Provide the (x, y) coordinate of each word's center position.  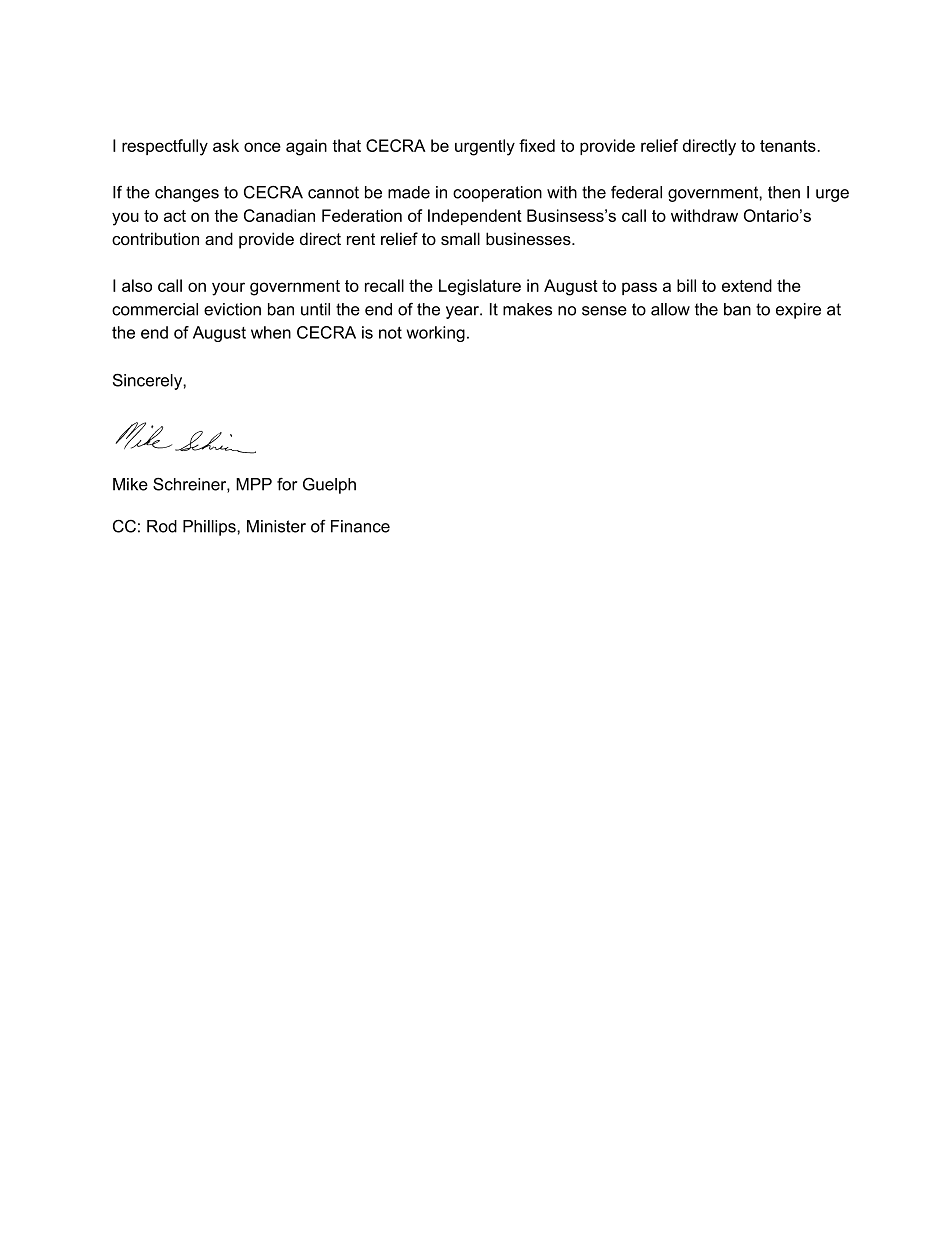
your (228, 289)
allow (670, 309)
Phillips (210, 528)
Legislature (480, 287)
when (271, 332)
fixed (537, 145)
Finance (360, 526)
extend (747, 285)
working (436, 334)
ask (226, 145)
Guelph (329, 486)
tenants (789, 146)
